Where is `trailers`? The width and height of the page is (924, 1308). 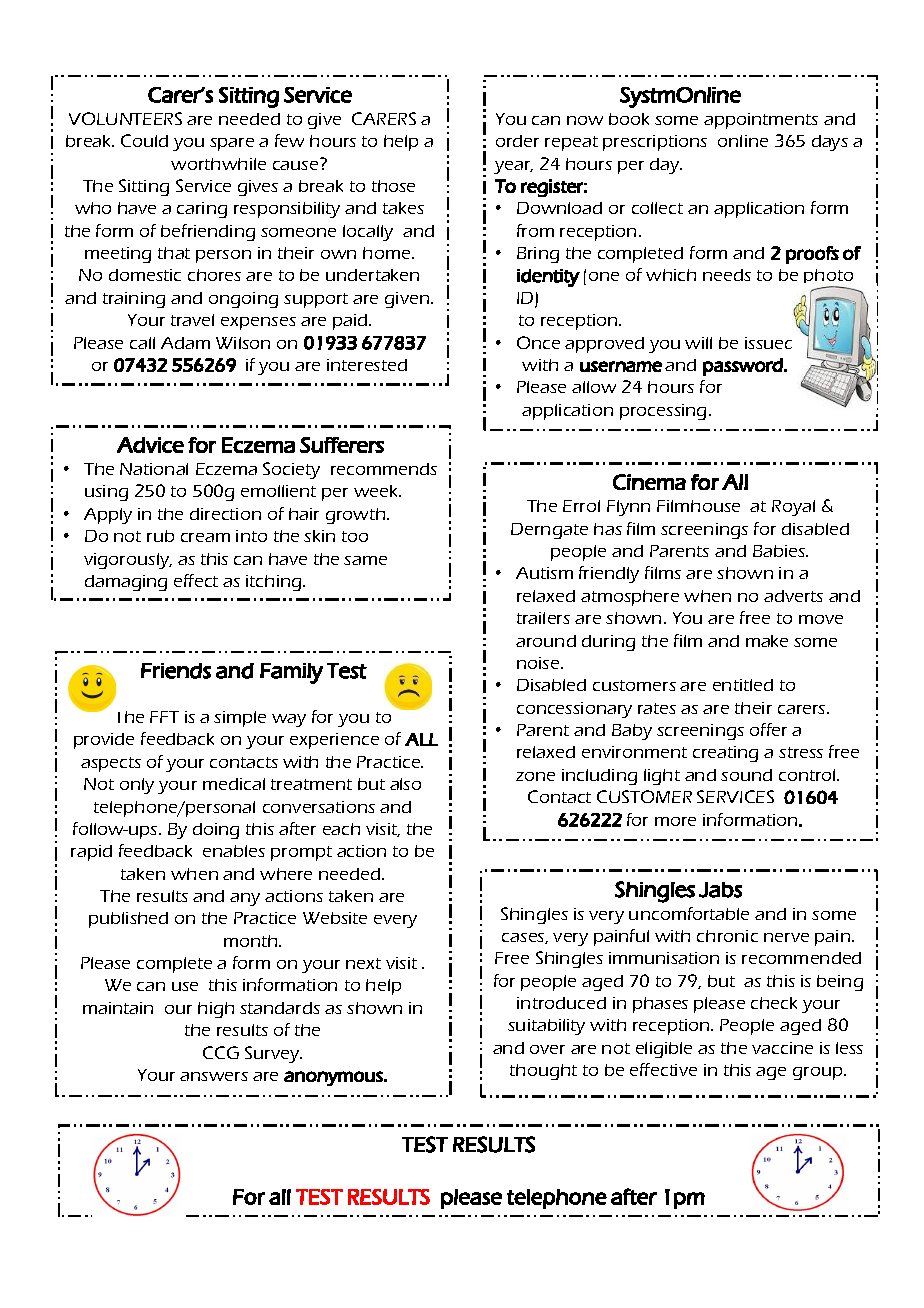
trailers is located at coordinates (543, 618).
